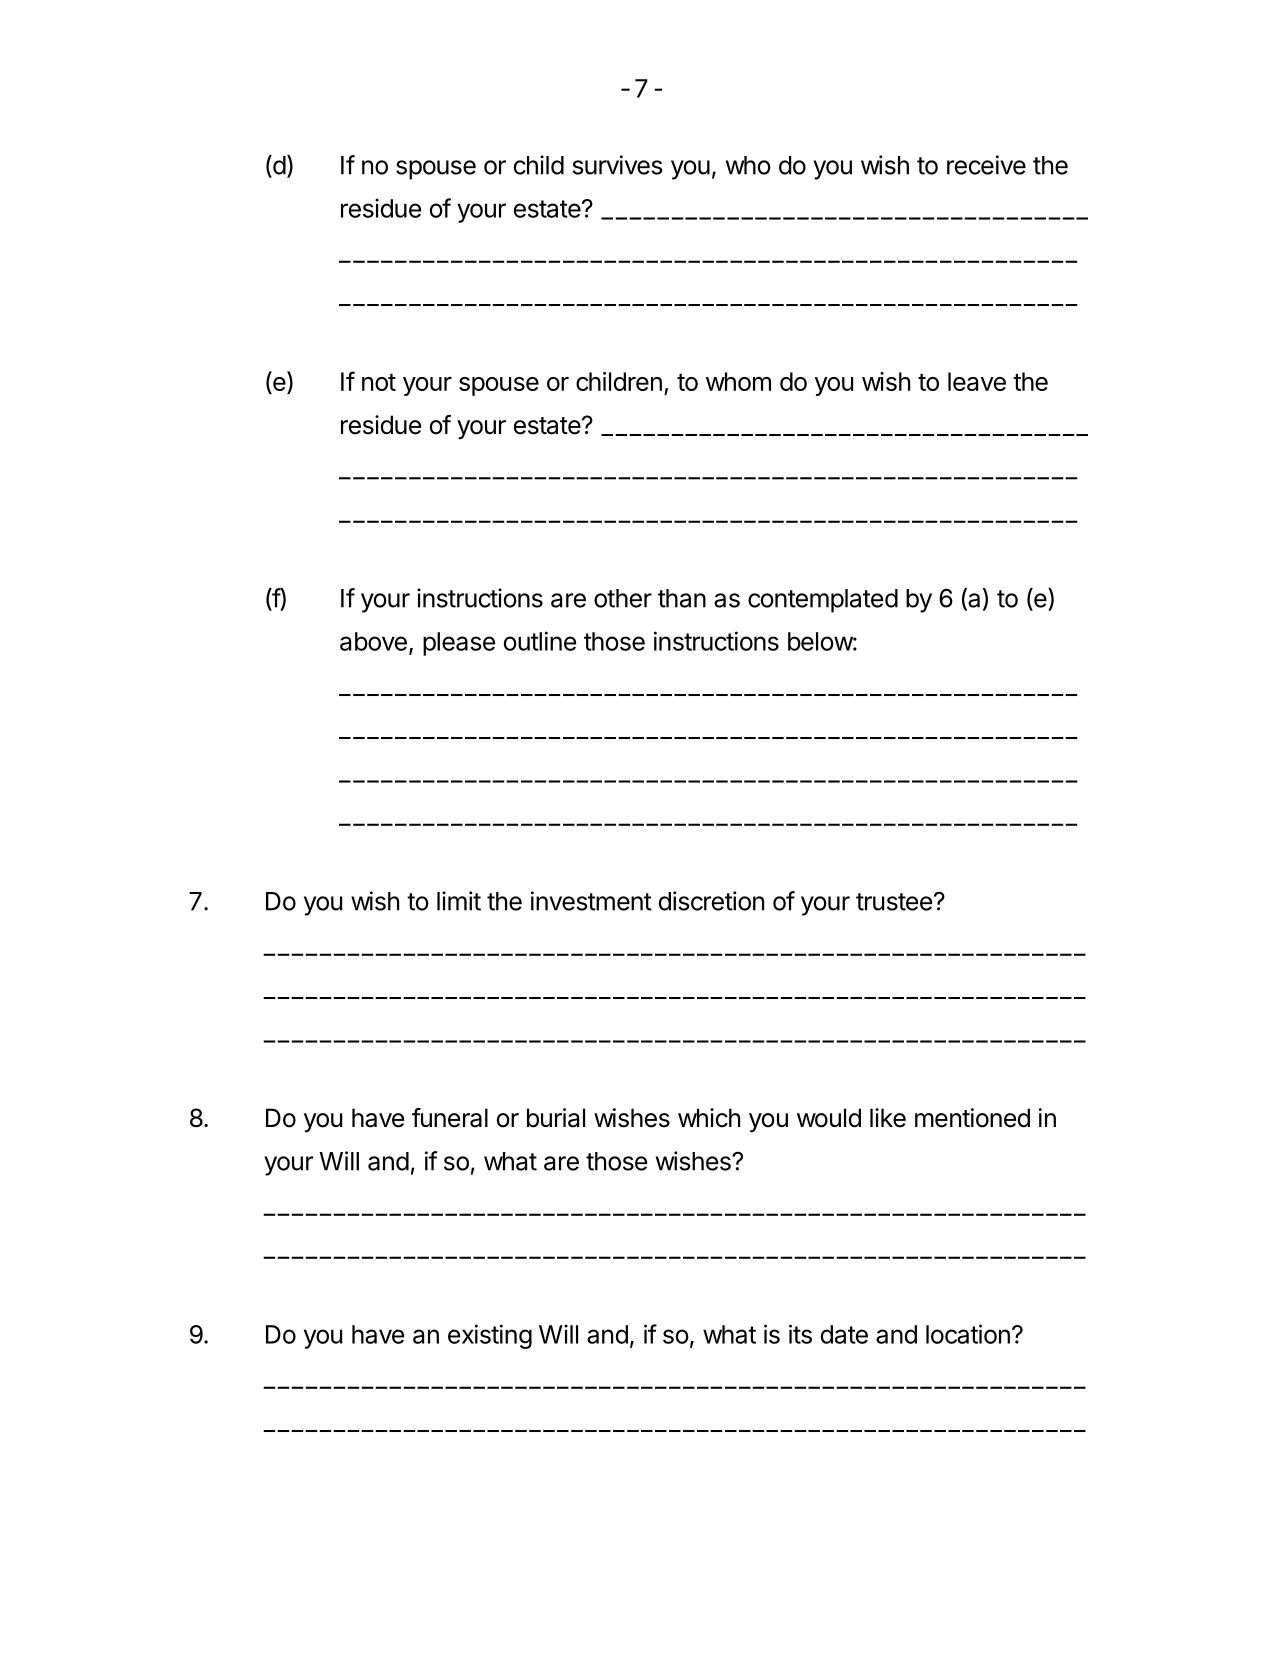 This screenshot has height=1657, width=1281. Describe the element at coordinates (490, 1336) in the screenshot. I see `existing` at that location.
